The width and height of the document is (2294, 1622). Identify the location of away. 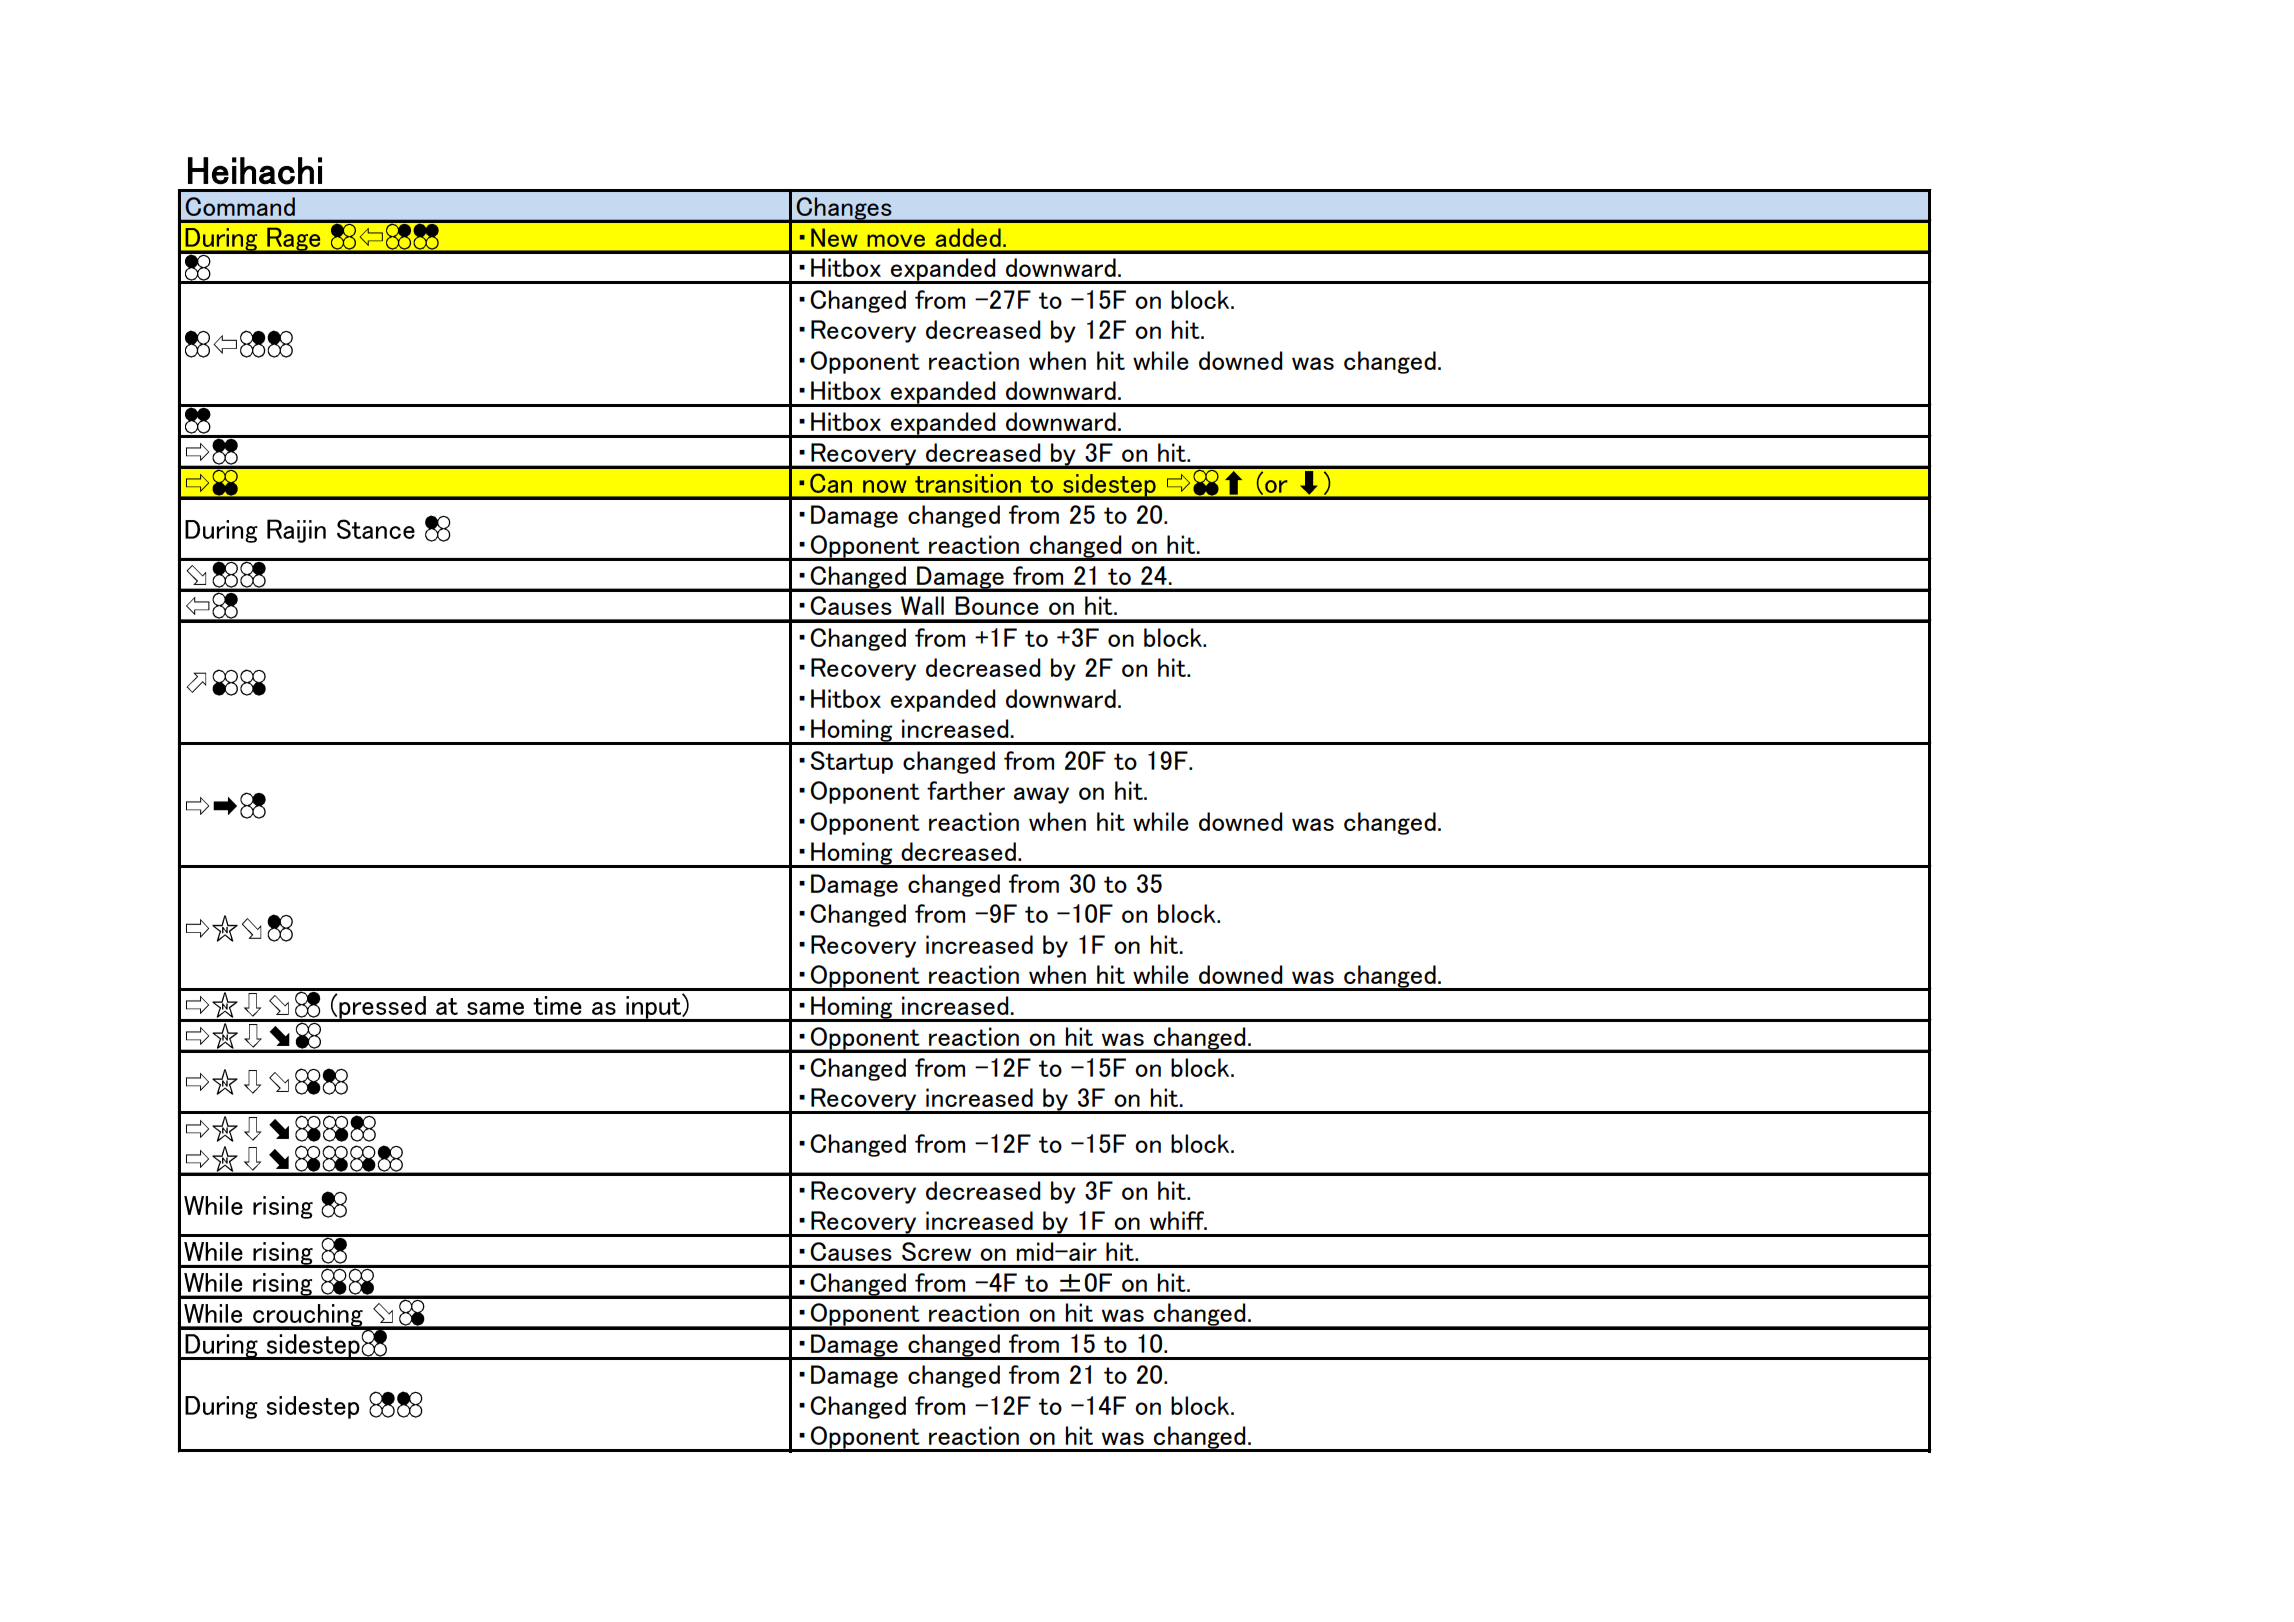
(1041, 795).
